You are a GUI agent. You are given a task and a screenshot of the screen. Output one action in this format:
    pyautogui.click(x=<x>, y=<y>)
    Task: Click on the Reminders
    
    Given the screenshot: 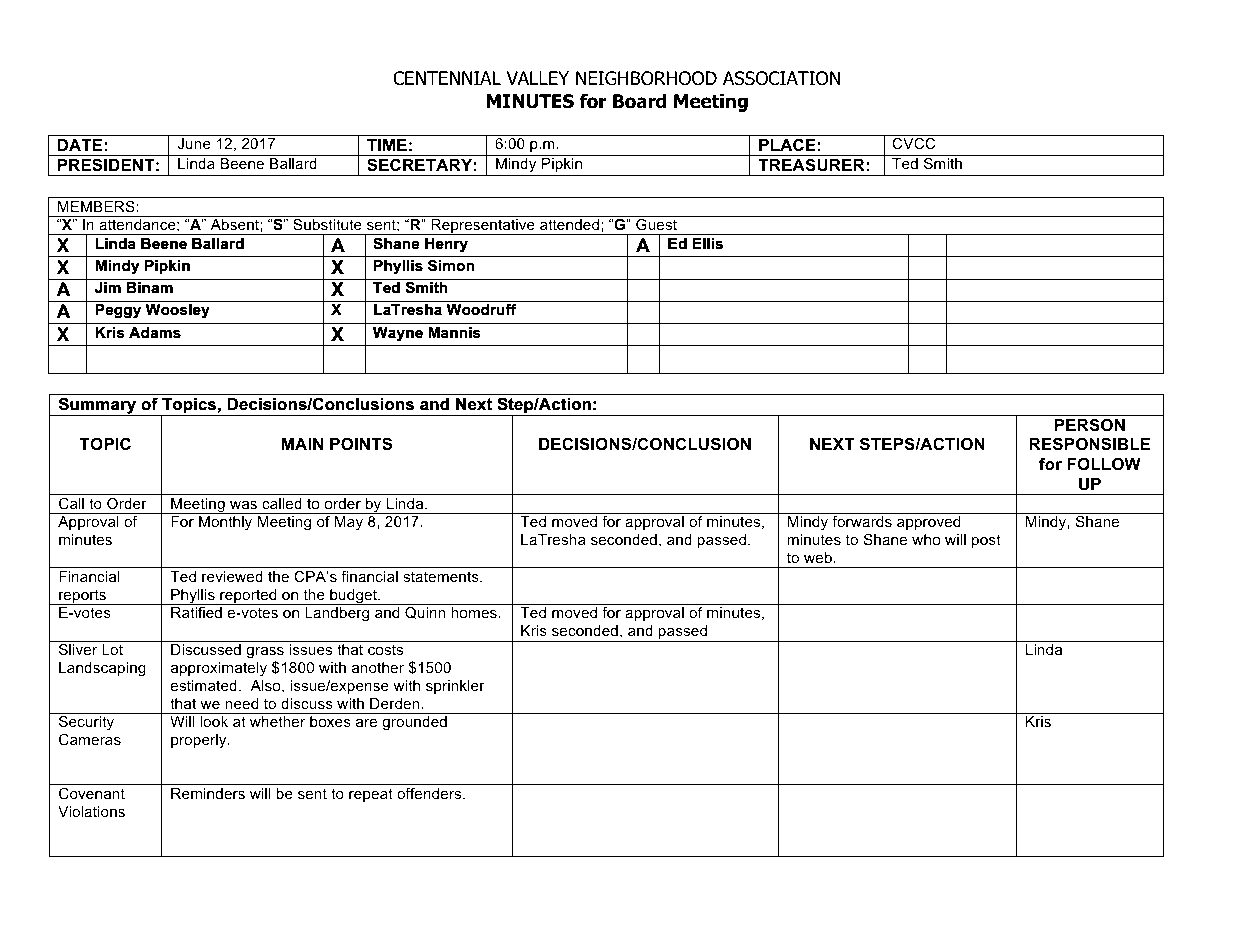 What is the action you would take?
    pyautogui.click(x=208, y=793)
